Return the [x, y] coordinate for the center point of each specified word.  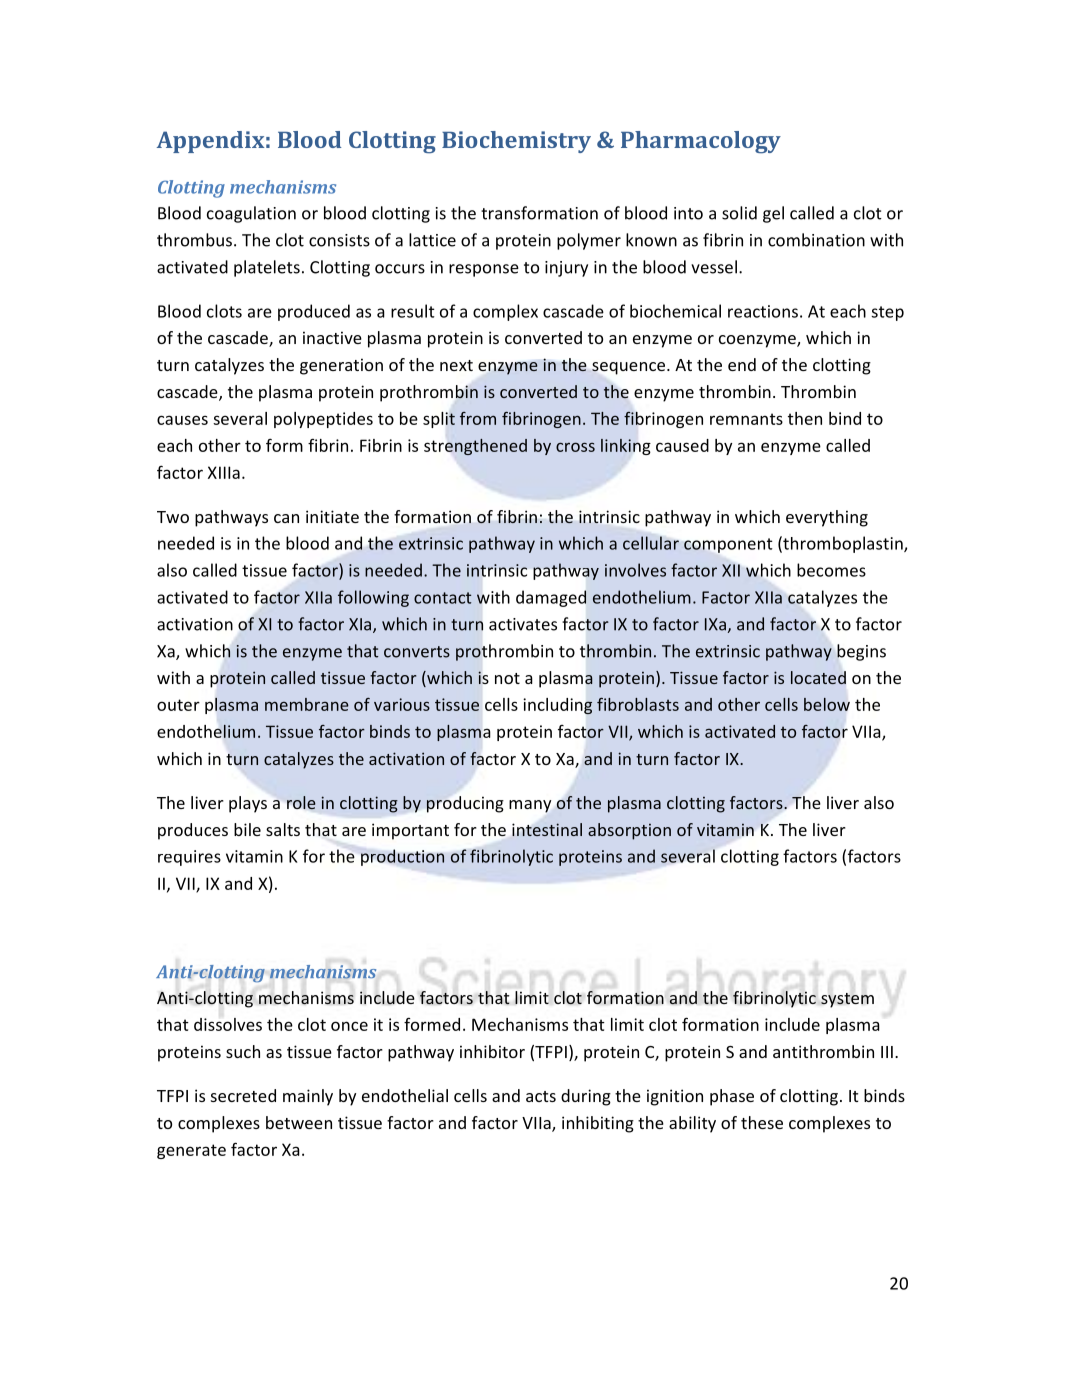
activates [523, 624]
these [762, 1122]
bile [247, 829]
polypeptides [323, 420]
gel [773, 214]
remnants [746, 419]
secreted [243, 1095]
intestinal [547, 829]
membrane [307, 704]
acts [541, 1096]
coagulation [251, 214]
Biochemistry [516, 142]
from [478, 418]
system [847, 1000]
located [818, 677]
